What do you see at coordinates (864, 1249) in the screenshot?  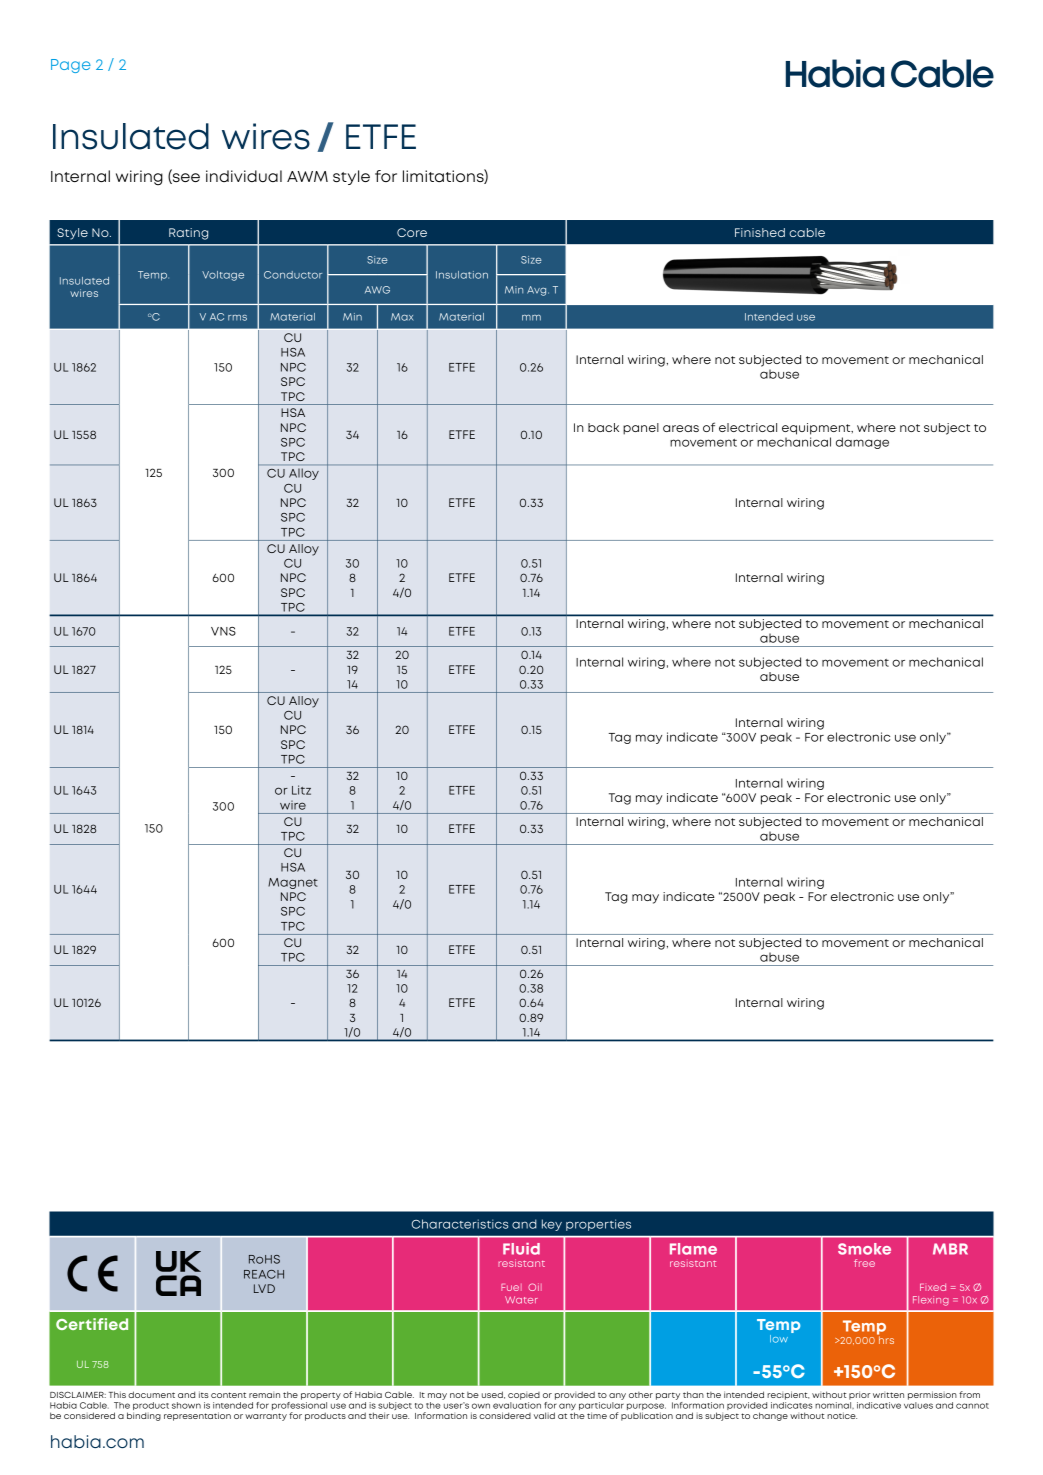 I see `Smoke` at bounding box center [864, 1249].
